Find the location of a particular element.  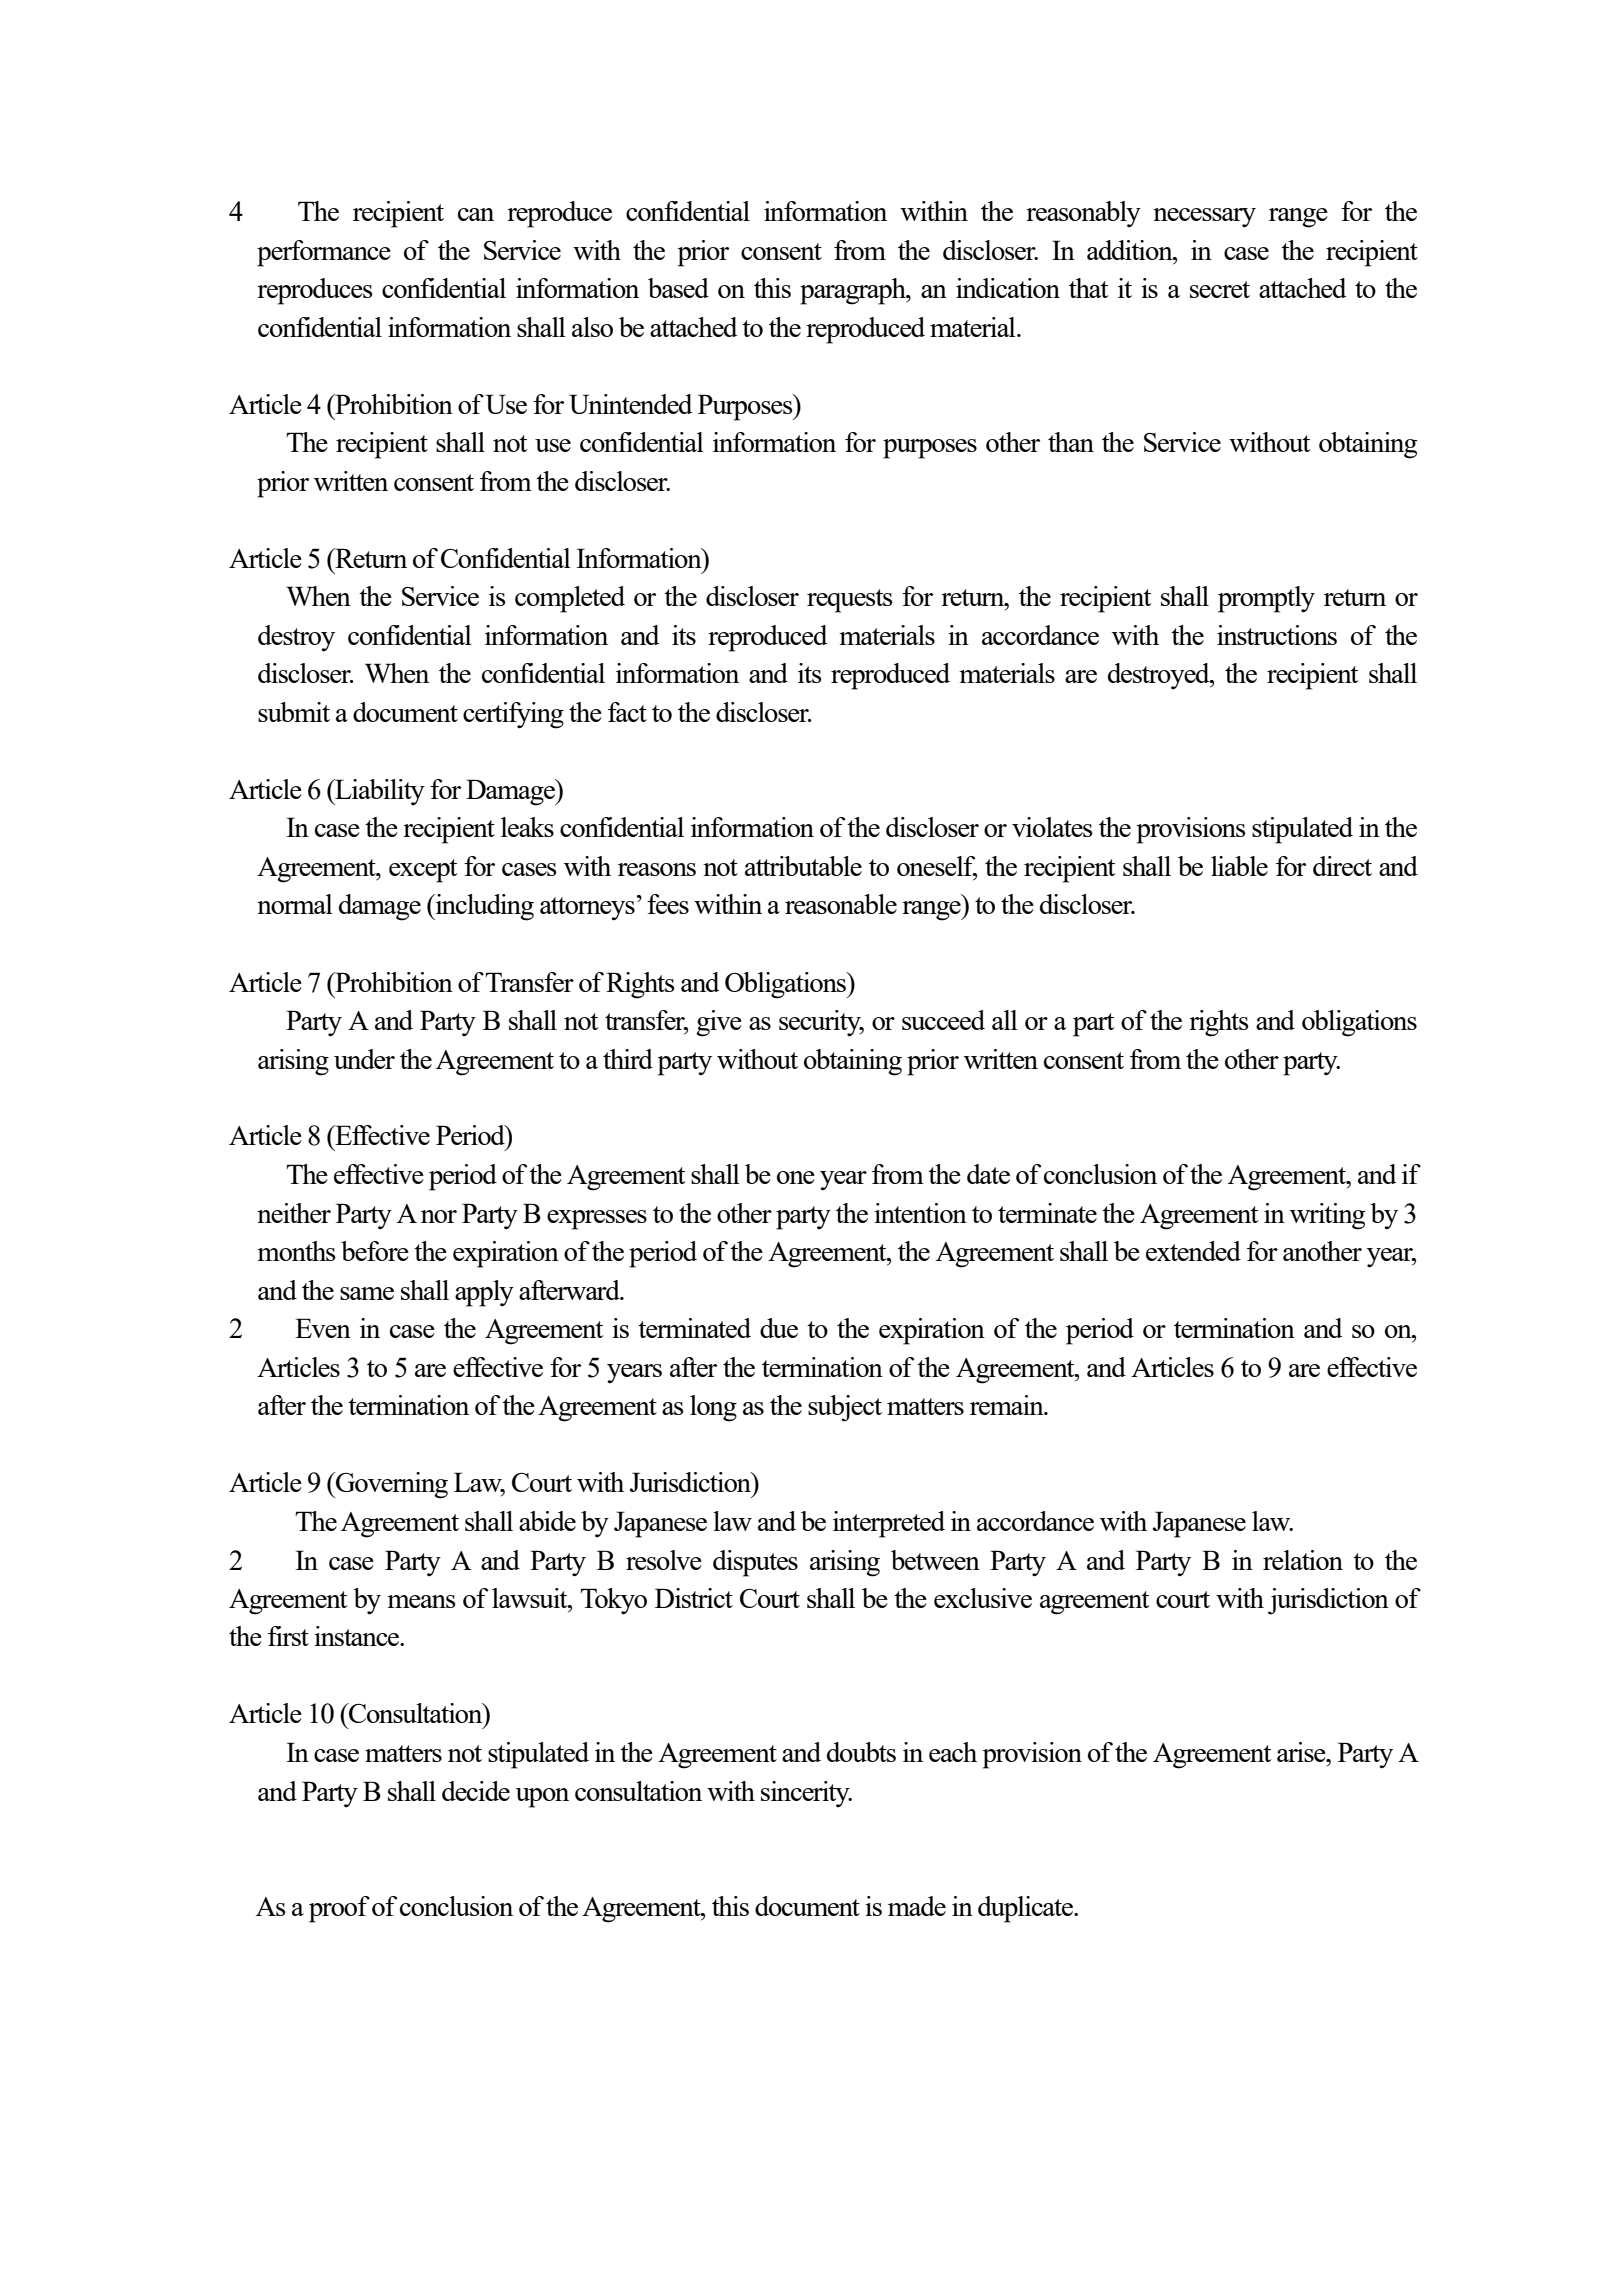

can is located at coordinates (476, 214).
